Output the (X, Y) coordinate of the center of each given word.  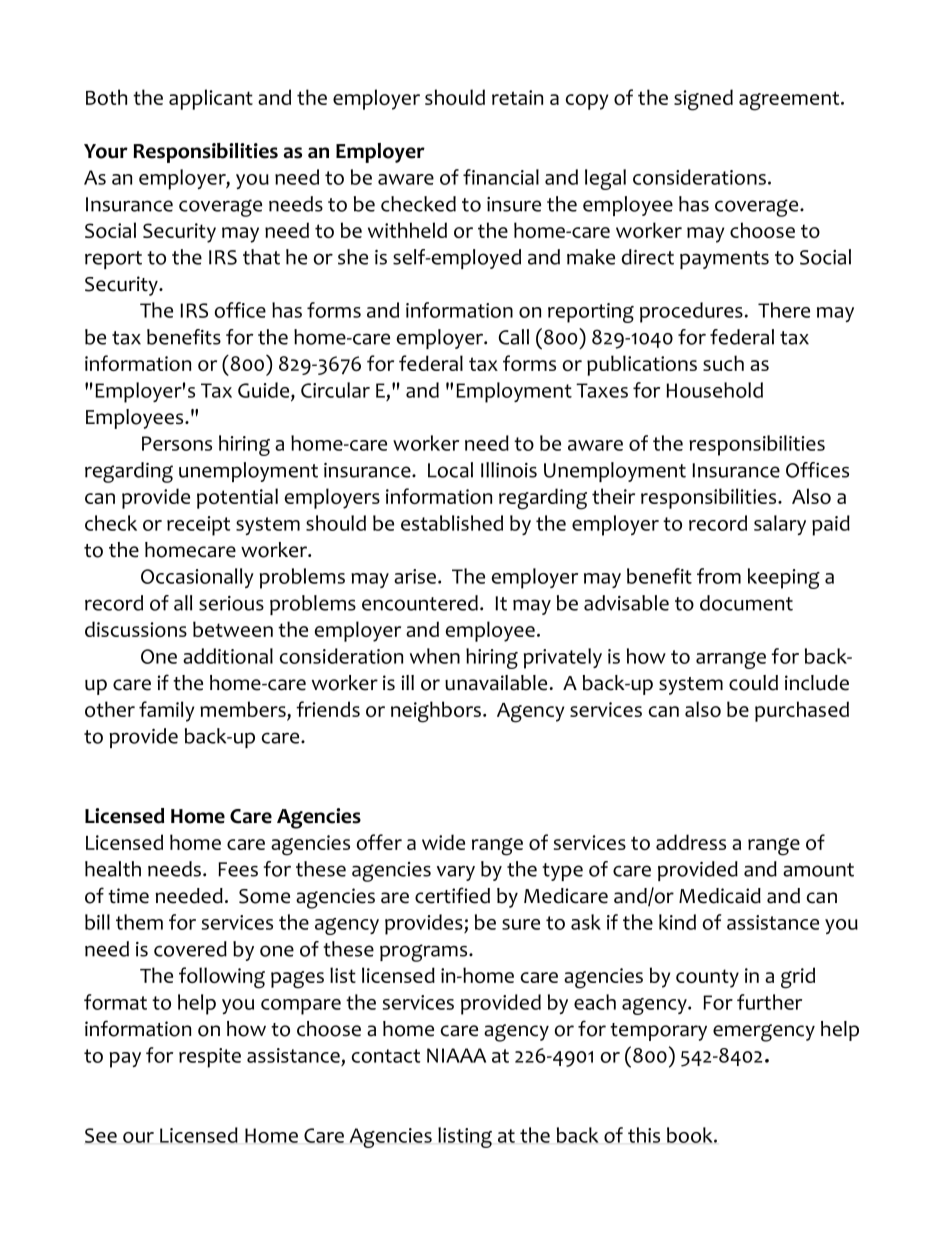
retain (517, 97)
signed (703, 100)
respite (210, 1058)
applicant (211, 99)
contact (386, 1056)
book (691, 1135)
